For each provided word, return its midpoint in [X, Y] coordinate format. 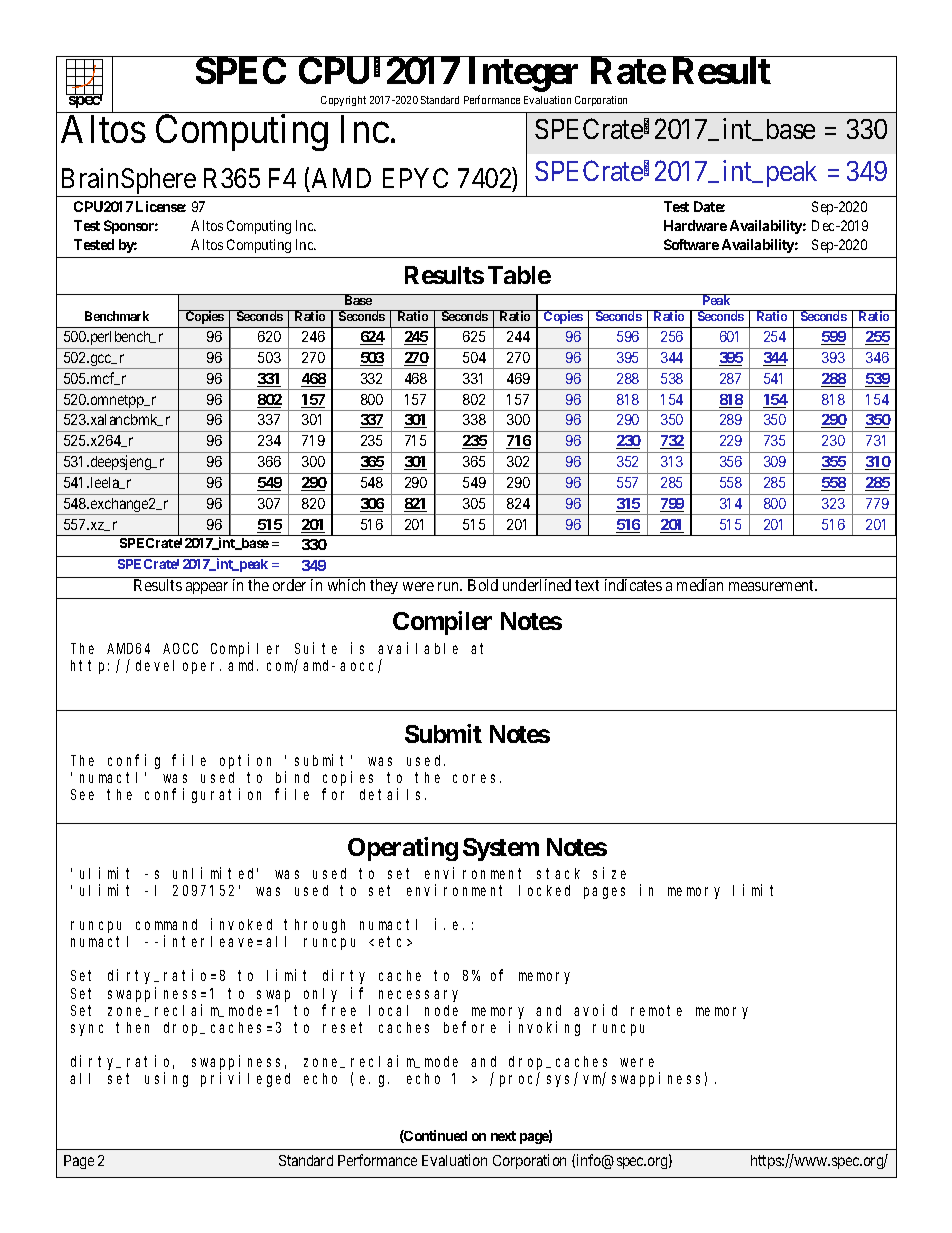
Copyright [343, 101]
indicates [633, 585]
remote [656, 1010]
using [166, 1079]
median [700, 585]
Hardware [695, 225]
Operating [403, 849]
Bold [483, 585]
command [166, 924]
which [346, 585]
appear [207, 588]
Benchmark [117, 316]
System [501, 849]
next [503, 1136]
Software [691, 244]
